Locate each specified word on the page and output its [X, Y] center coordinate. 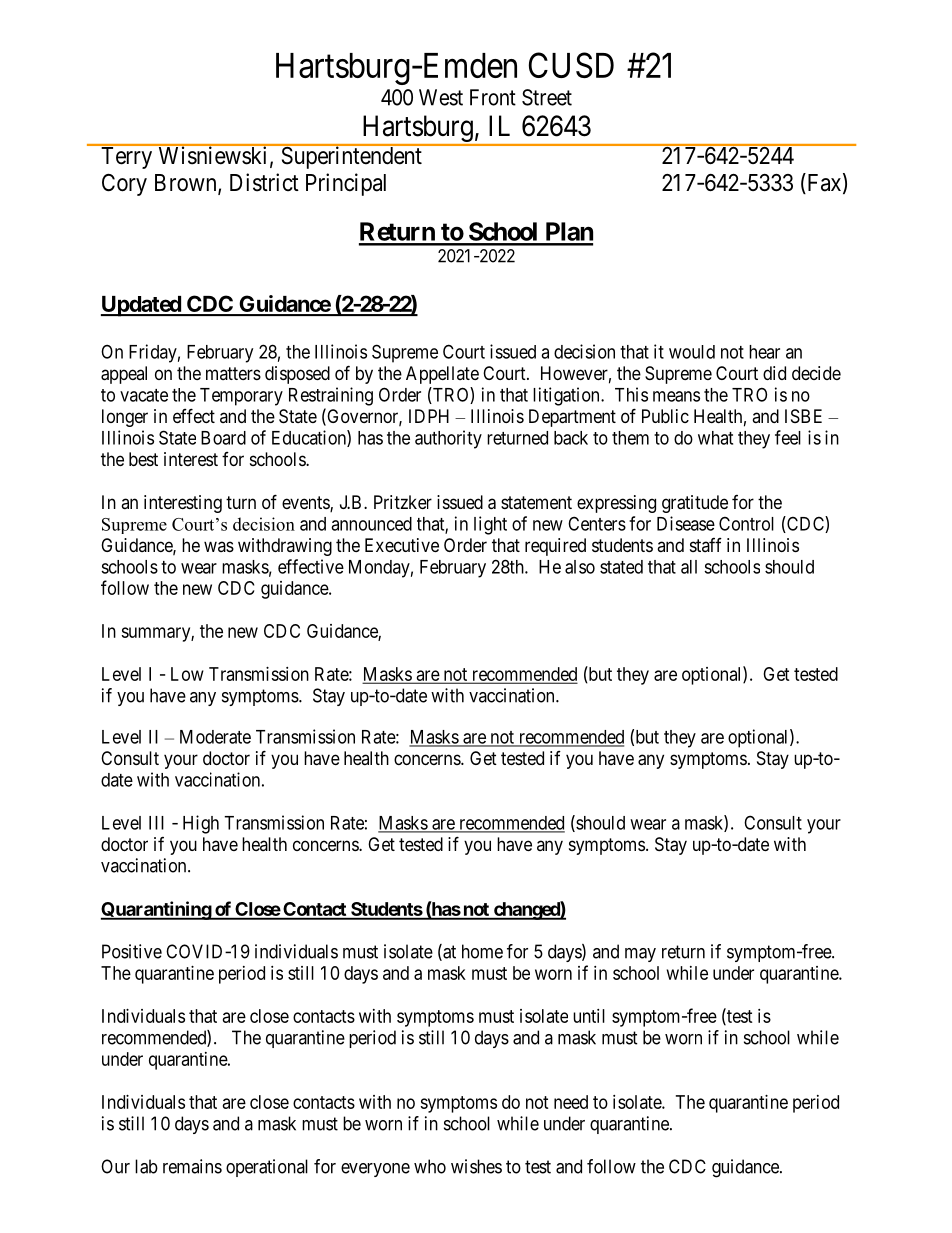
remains [192, 1166]
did [774, 373]
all [689, 567]
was [219, 546]
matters [233, 373]
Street [547, 97]
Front [493, 97]
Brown [187, 184]
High [201, 824]
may [640, 955]
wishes [476, 1166]
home [482, 951]
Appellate [442, 375]
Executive [402, 545]
